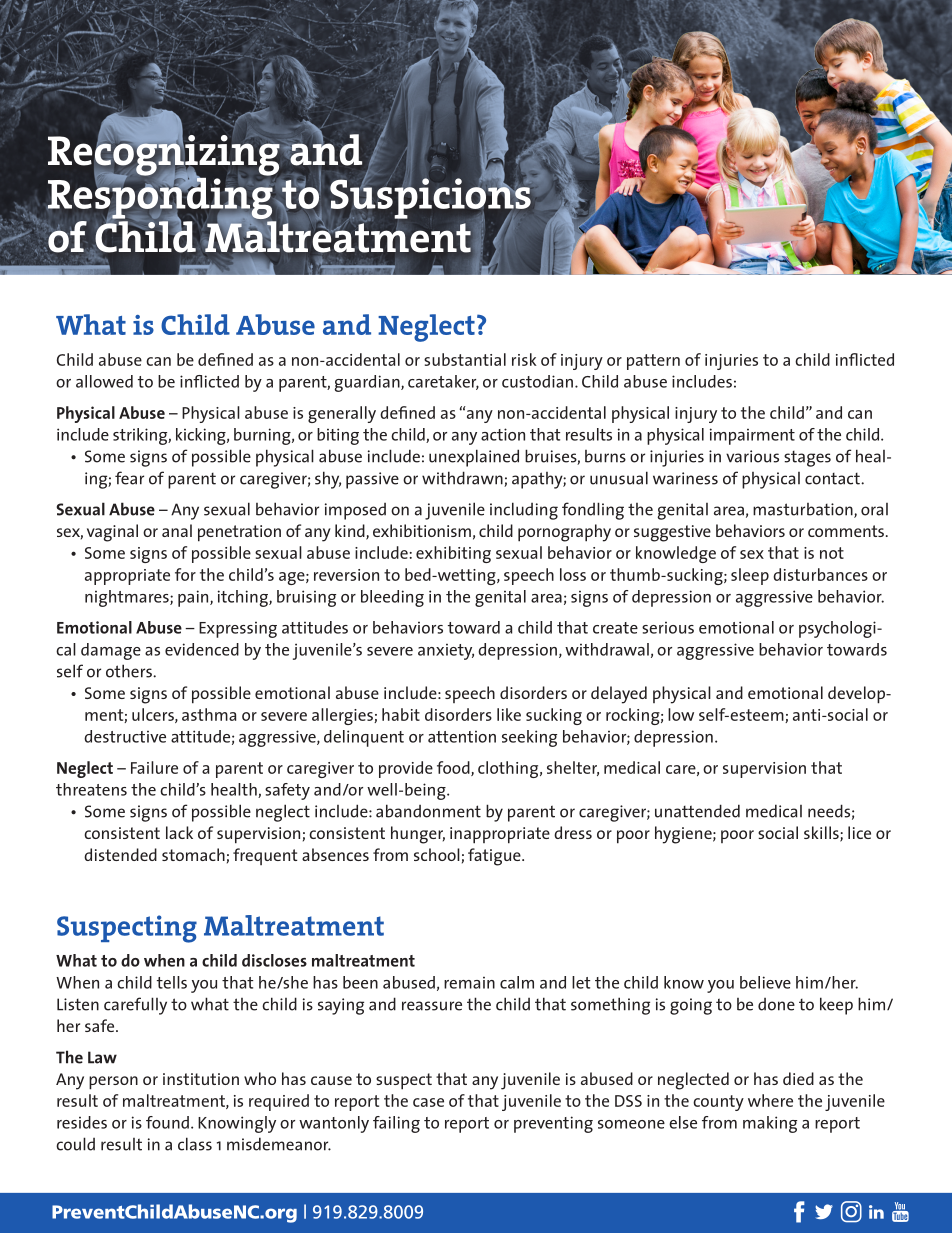  I want to click on anxiety, so click(446, 652).
